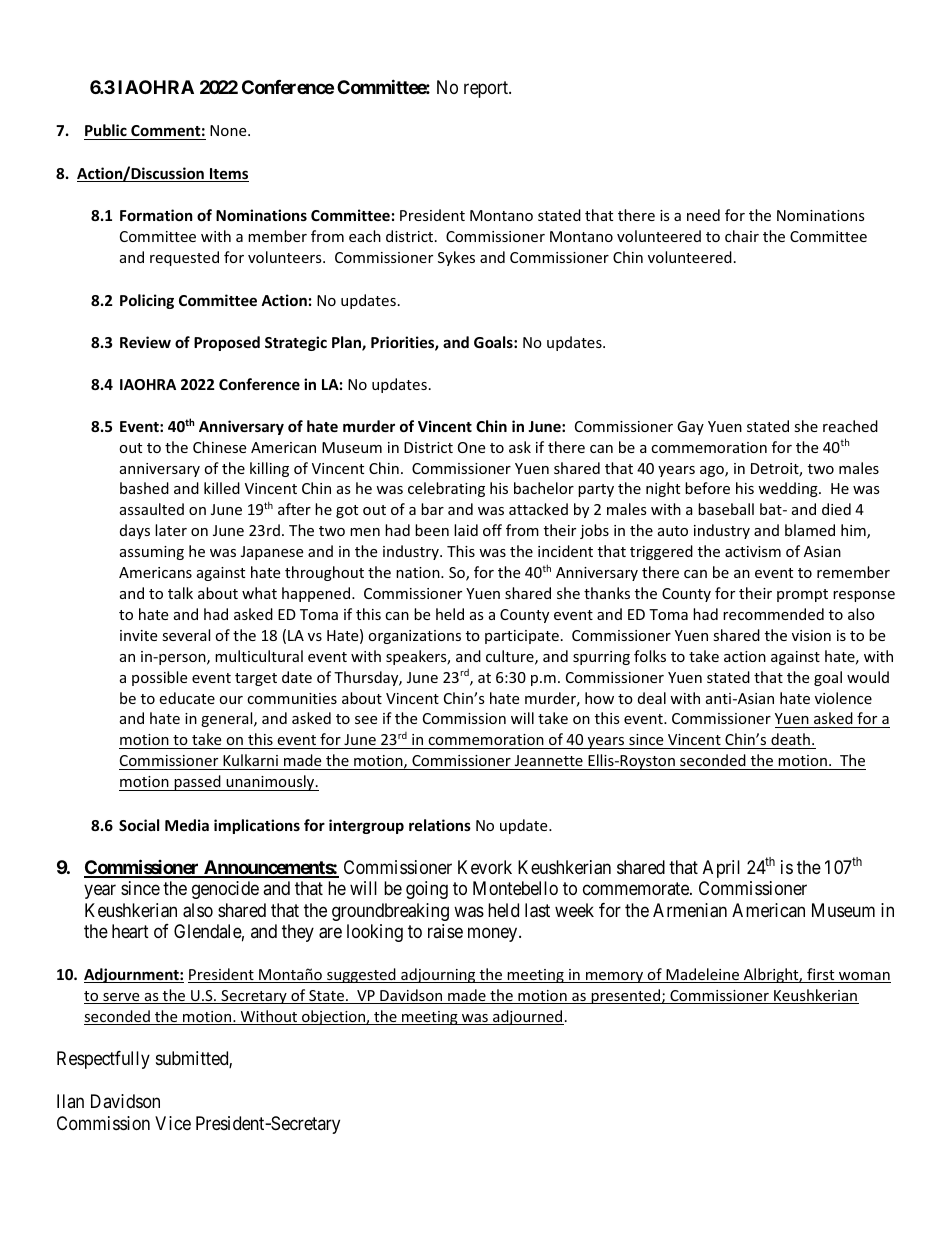 This page has height=1233, width=952. I want to click on recommended, so click(773, 614).
